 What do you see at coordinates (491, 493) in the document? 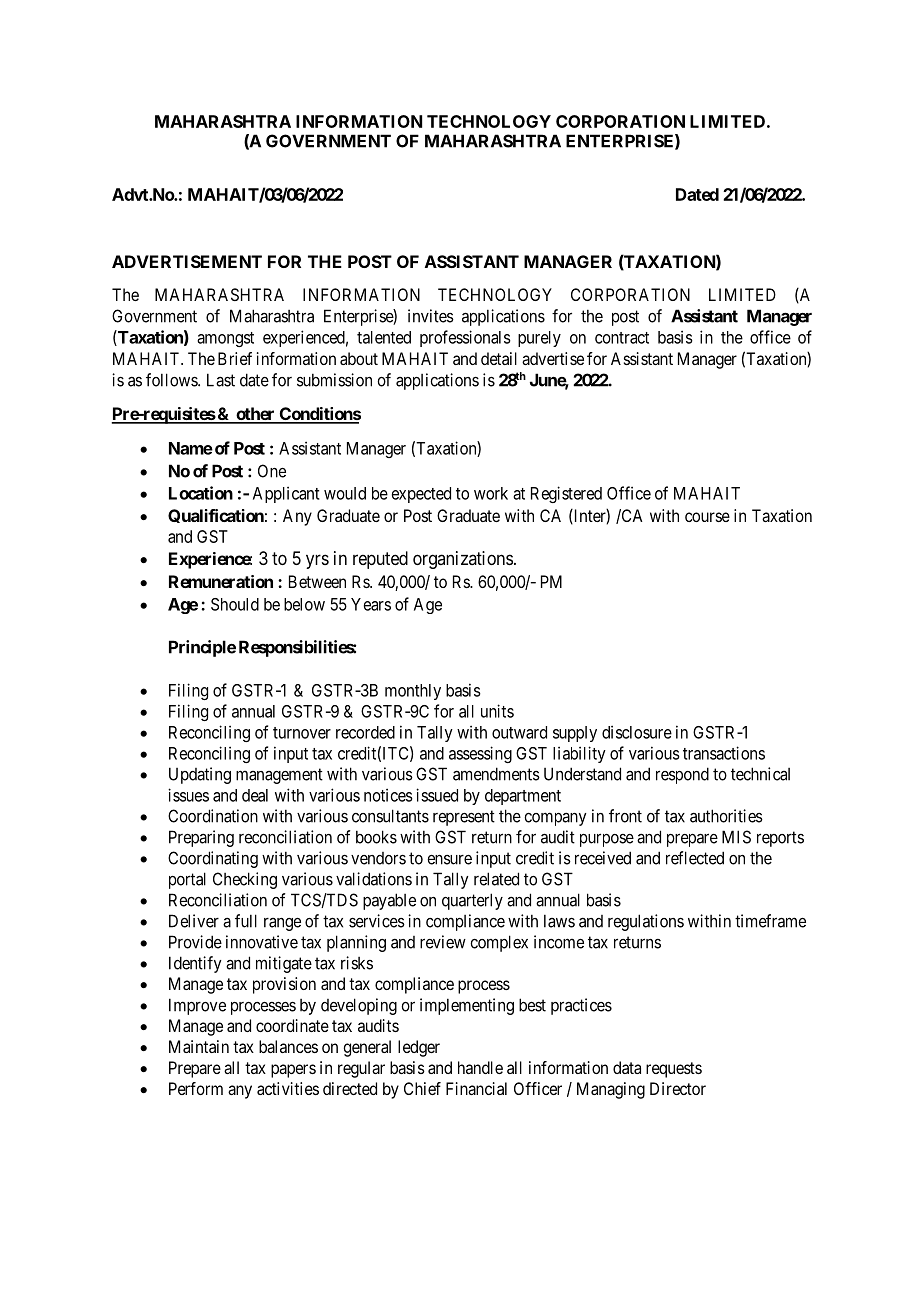
I see `work` at bounding box center [491, 493].
